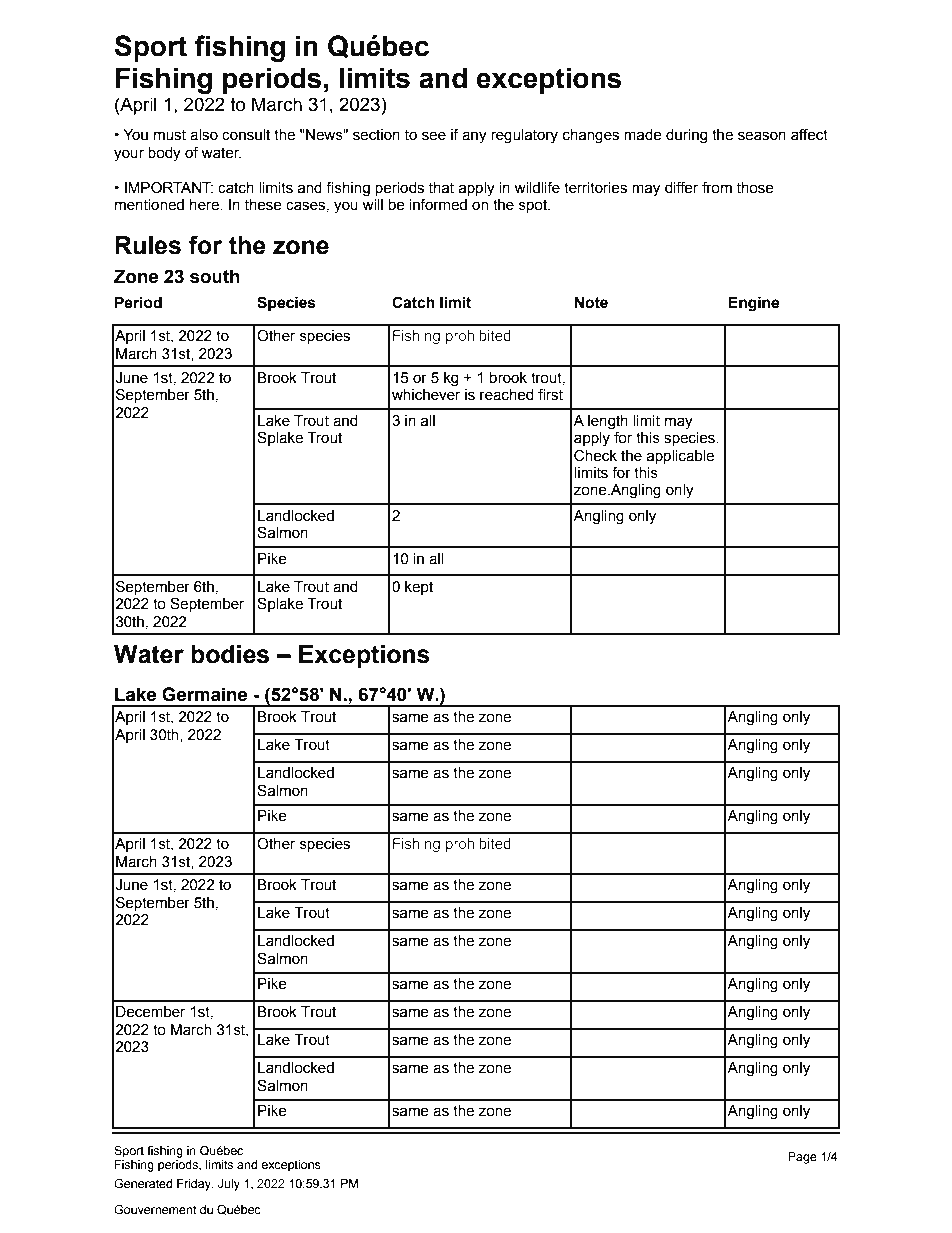  What do you see at coordinates (717, 188) in the screenshot?
I see `from` at bounding box center [717, 188].
